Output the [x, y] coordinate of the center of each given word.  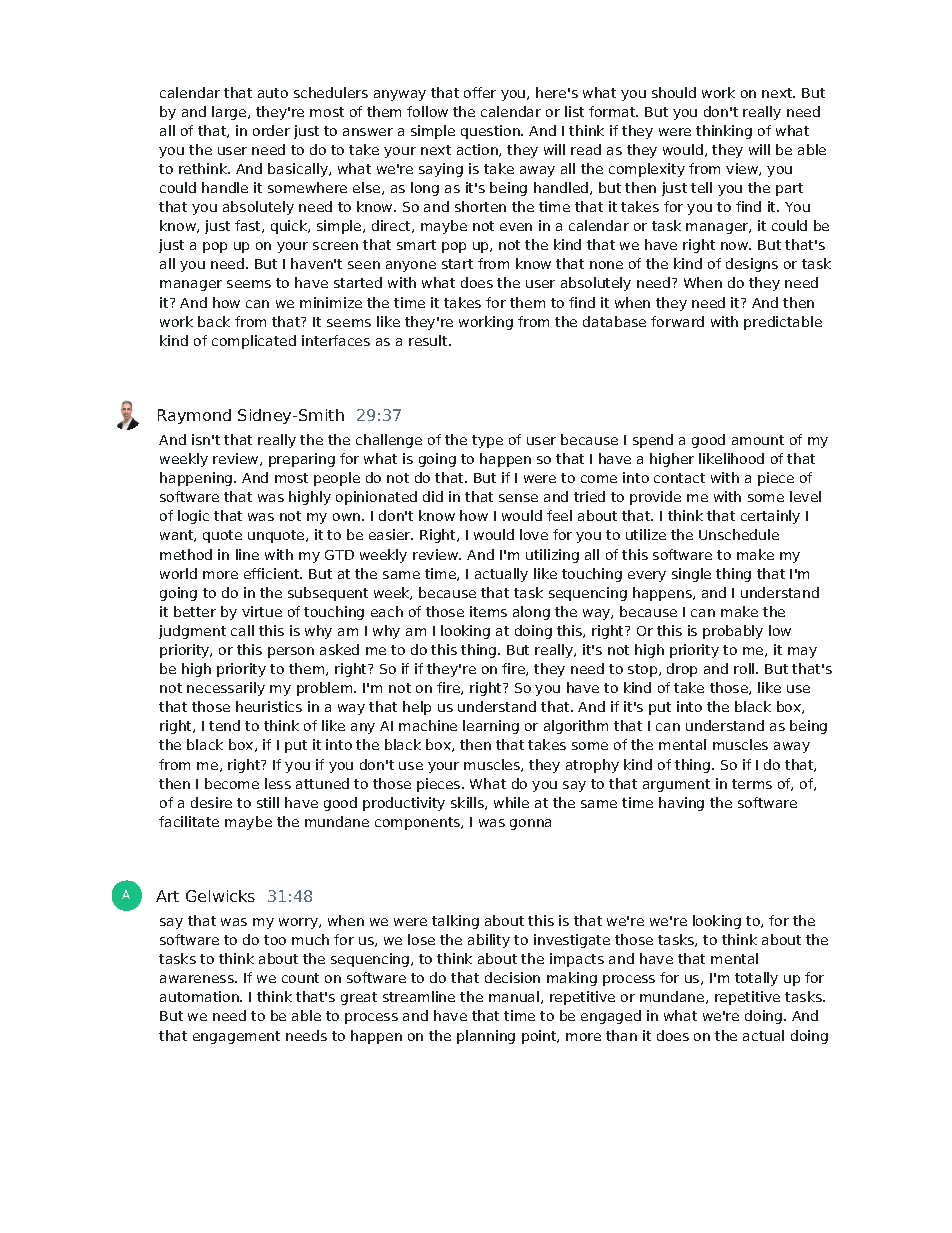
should [674, 92]
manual [514, 996]
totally [756, 979]
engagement [236, 1037]
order [271, 130]
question [491, 132]
